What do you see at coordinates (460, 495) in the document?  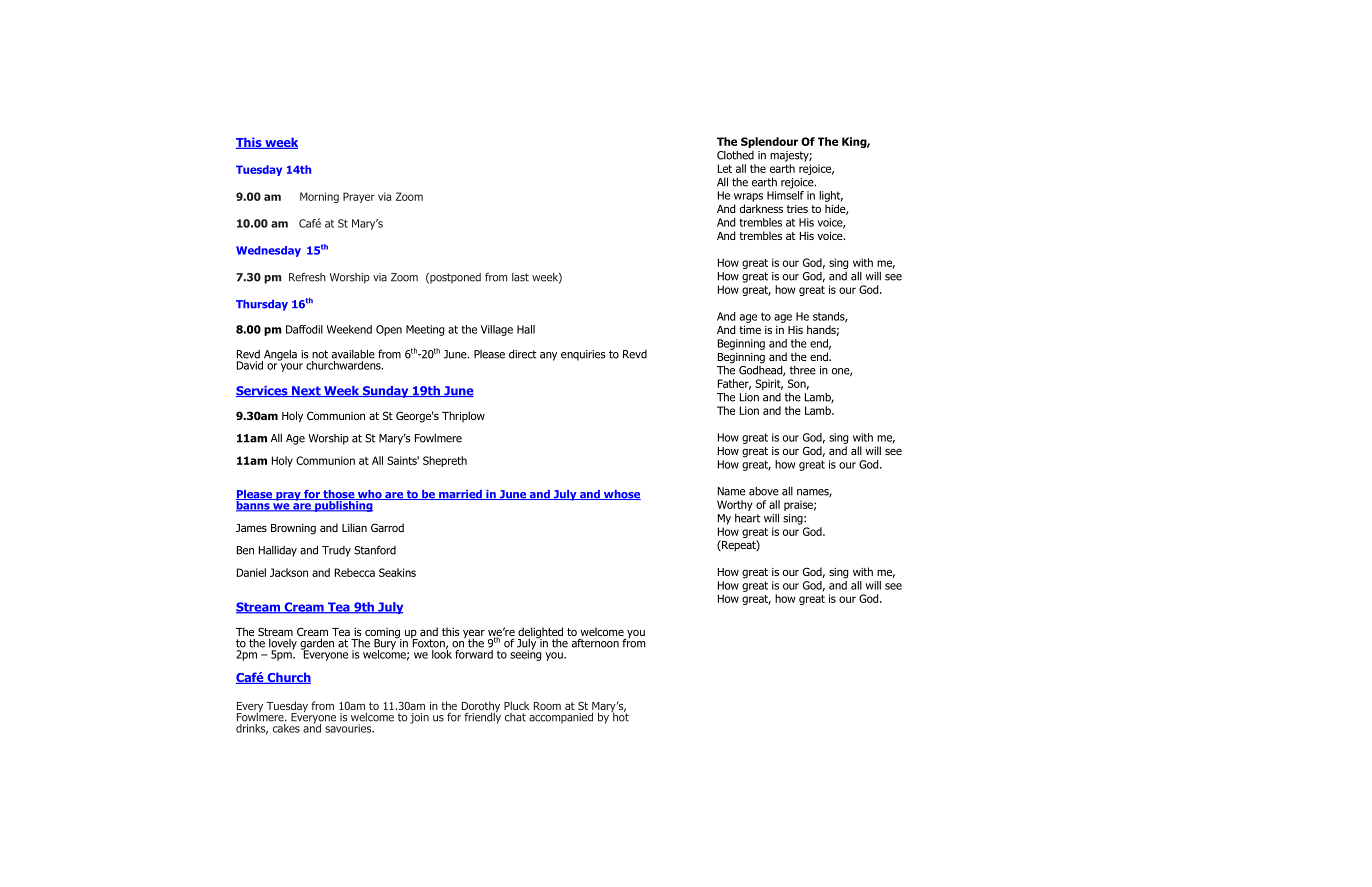 I see `married` at bounding box center [460, 495].
